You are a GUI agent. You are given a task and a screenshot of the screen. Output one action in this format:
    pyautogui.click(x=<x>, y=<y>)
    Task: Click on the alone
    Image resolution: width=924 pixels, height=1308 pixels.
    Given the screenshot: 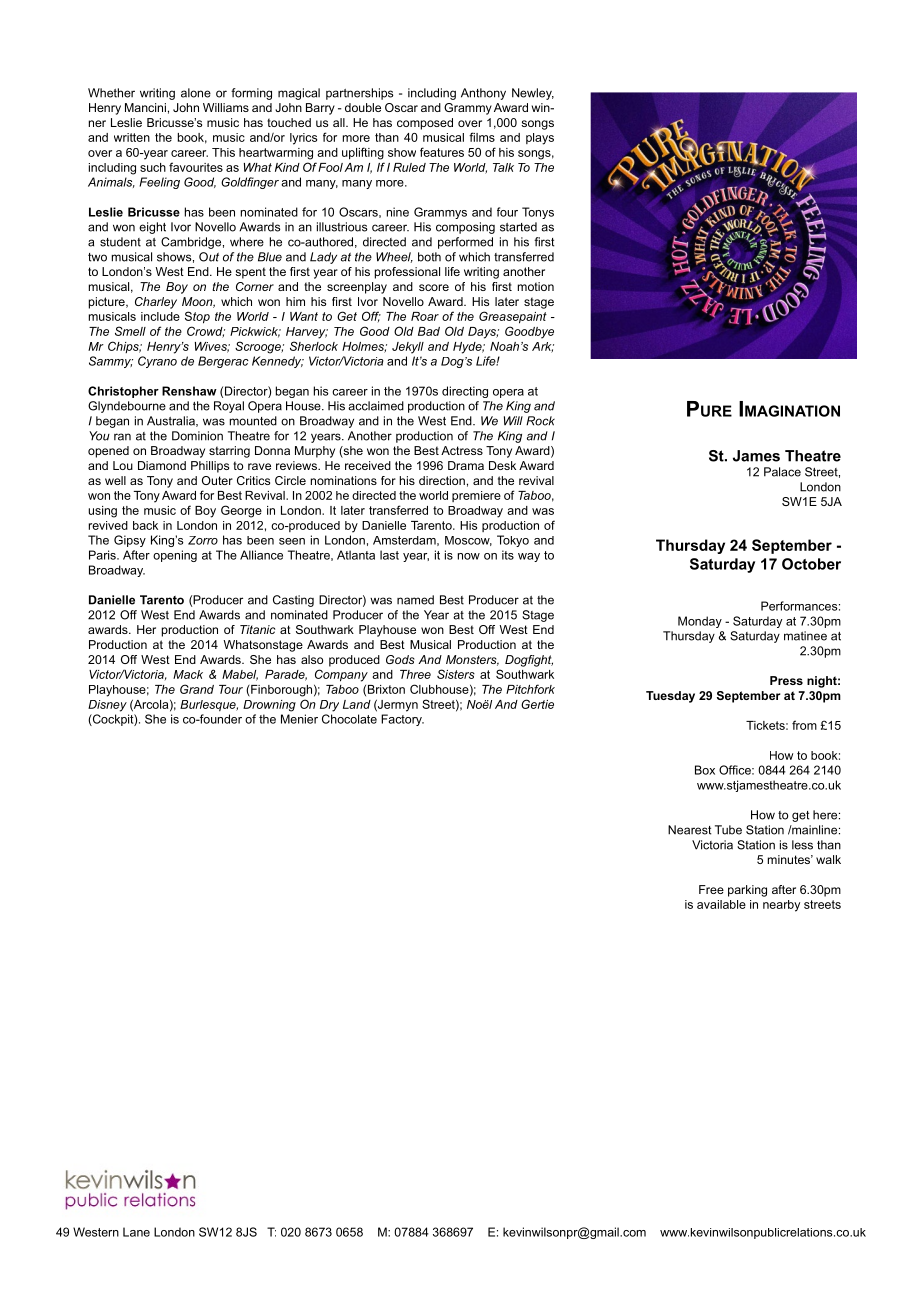 What is the action you would take?
    pyautogui.click(x=196, y=93)
